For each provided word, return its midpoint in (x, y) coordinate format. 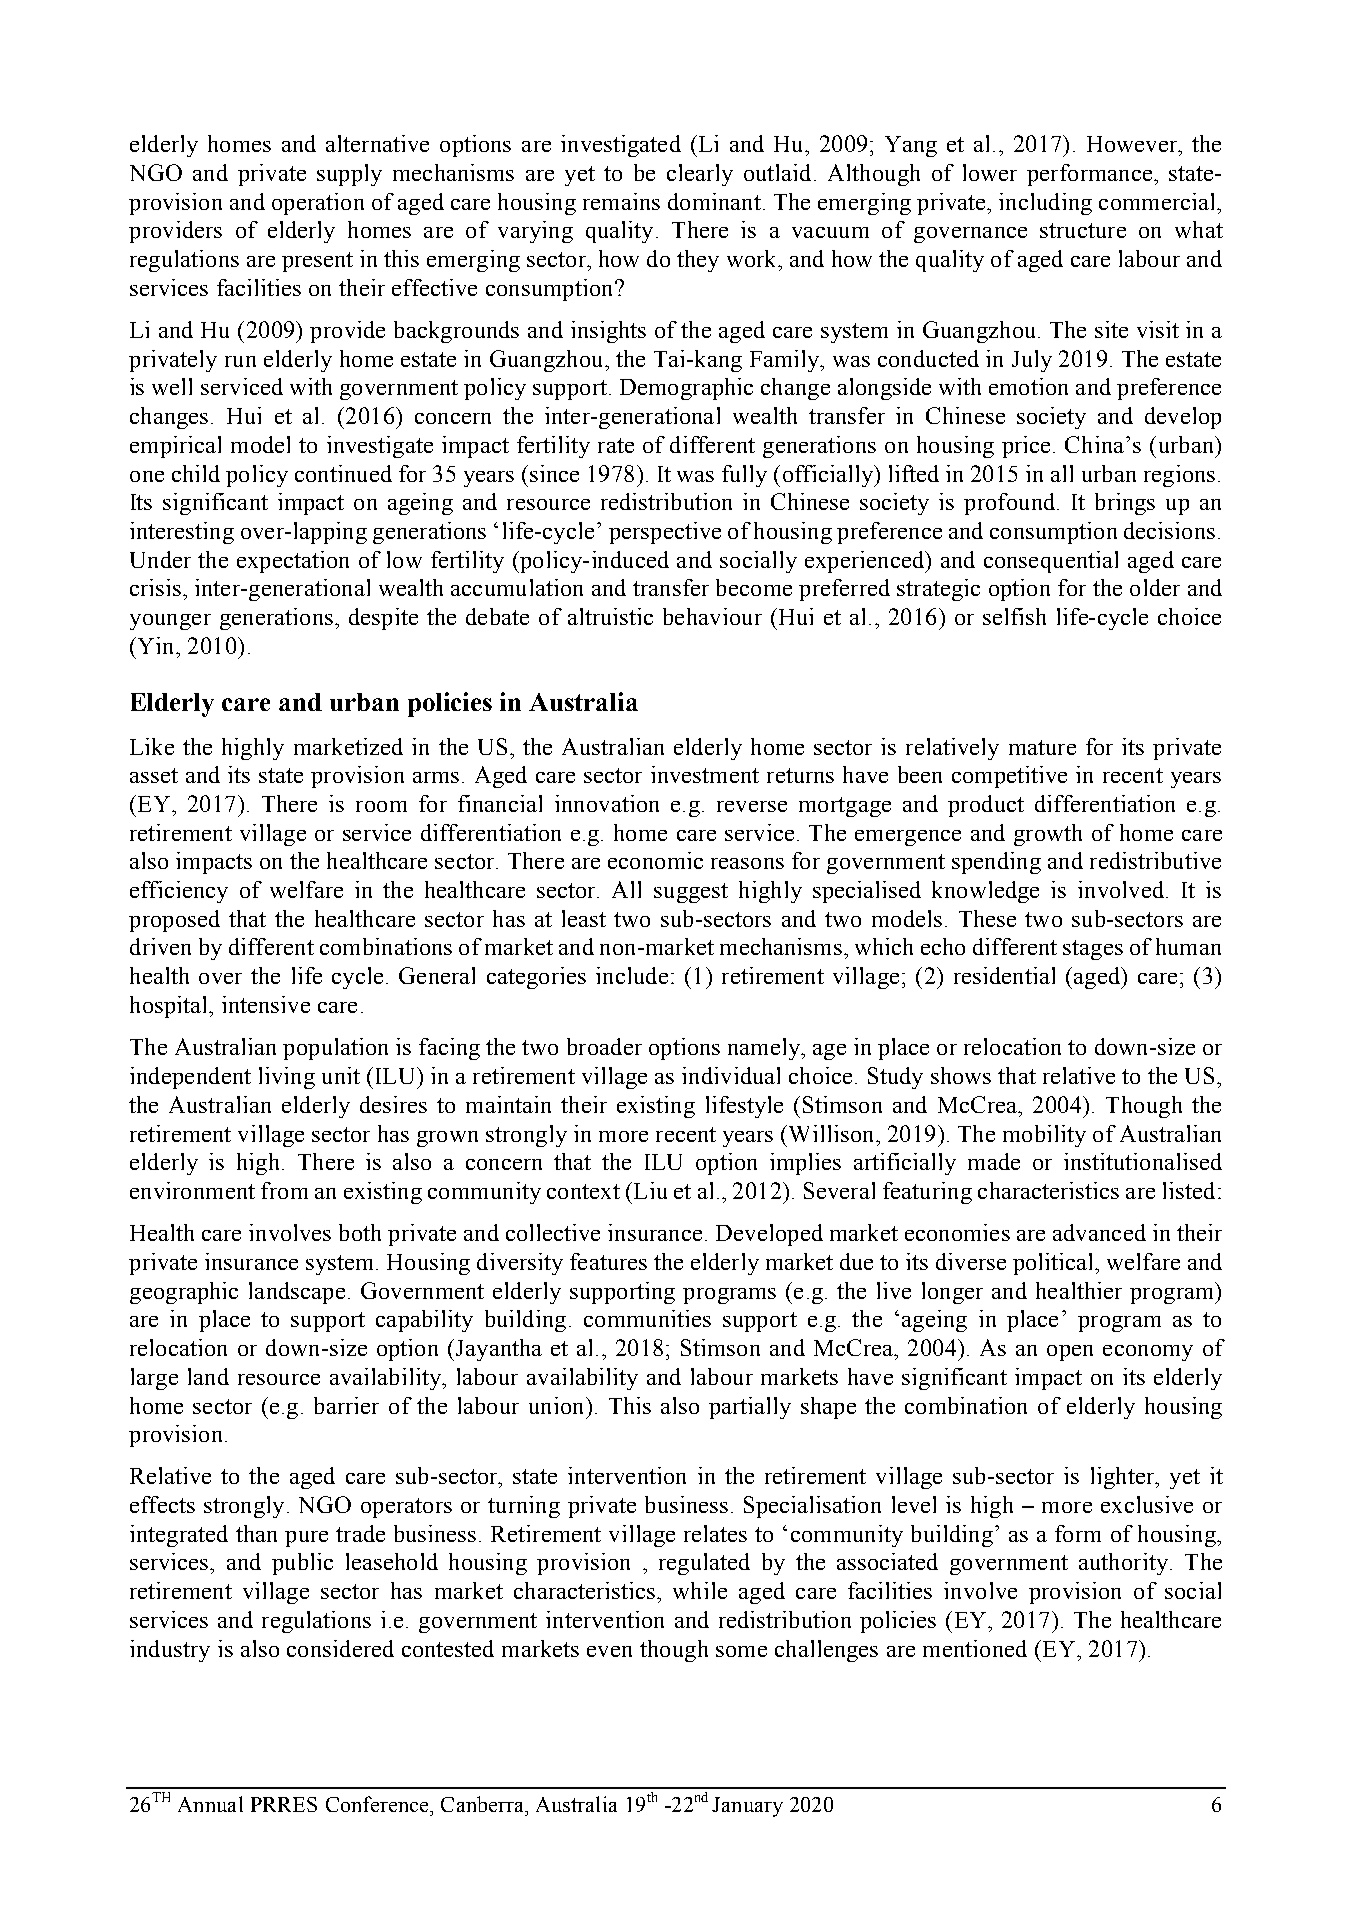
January (747, 1807)
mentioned (975, 1648)
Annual (210, 1804)
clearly (700, 175)
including (1045, 204)
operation (318, 204)
